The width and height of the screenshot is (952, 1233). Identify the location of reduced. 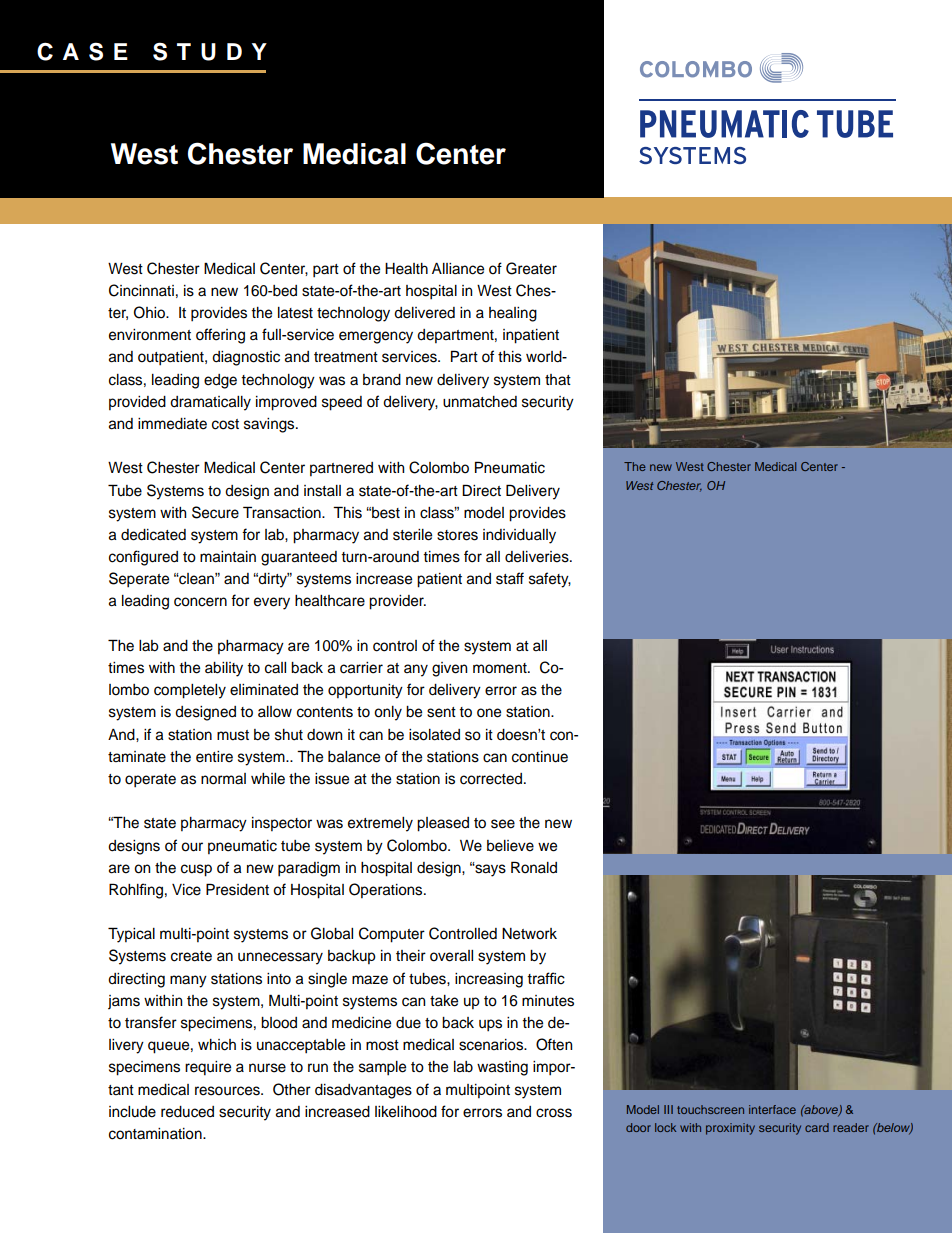
(187, 1112).
